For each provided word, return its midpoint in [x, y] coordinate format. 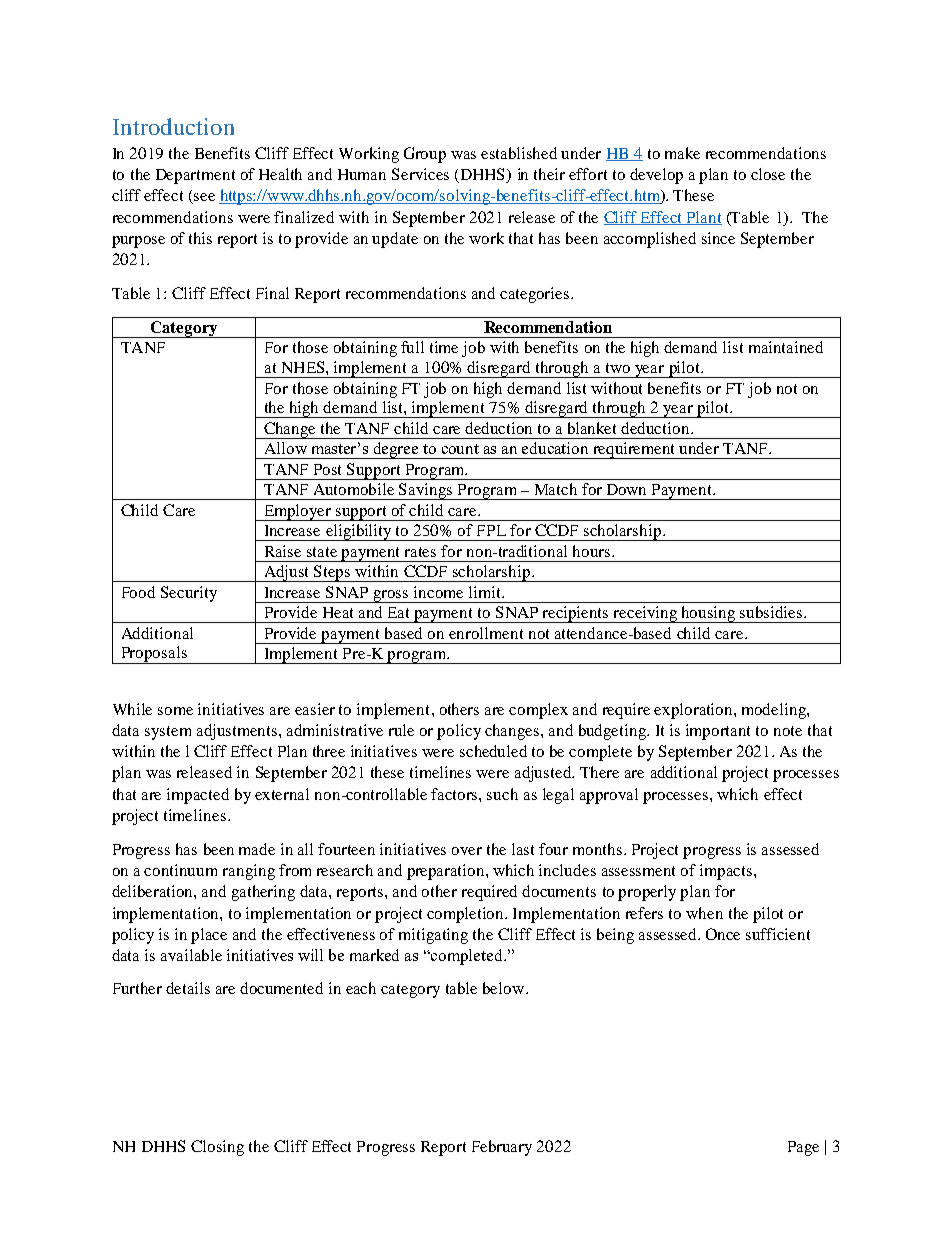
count [460, 449]
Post [327, 469]
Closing [217, 1148]
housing [708, 614]
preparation [447, 872]
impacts [727, 872]
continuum [180, 870]
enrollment [486, 633]
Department [195, 176]
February [502, 1148]
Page [803, 1148]
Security [189, 594]
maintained [786, 347]
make [682, 153]
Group [425, 155]
